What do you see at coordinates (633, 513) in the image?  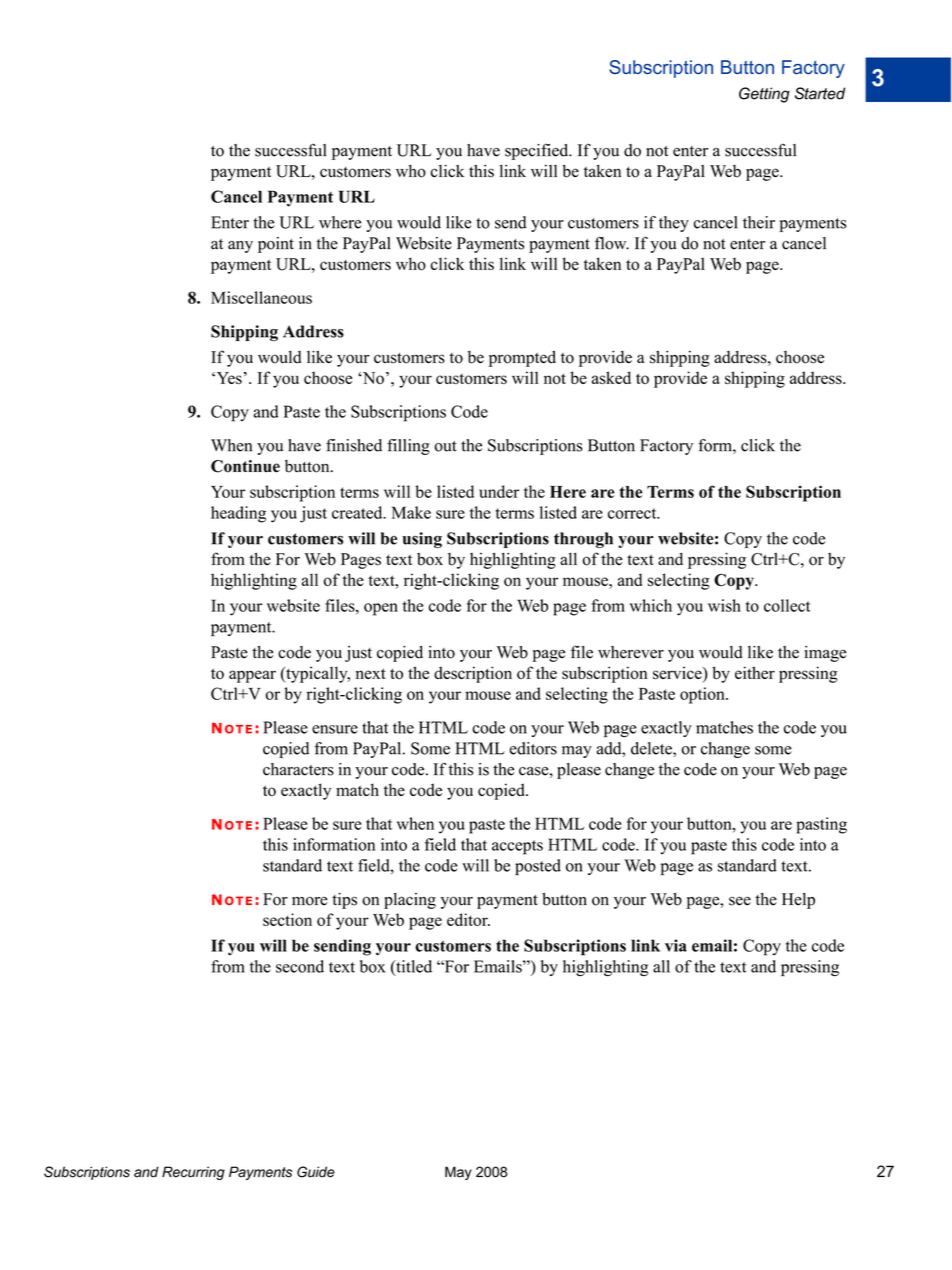 I see `correct` at bounding box center [633, 513].
